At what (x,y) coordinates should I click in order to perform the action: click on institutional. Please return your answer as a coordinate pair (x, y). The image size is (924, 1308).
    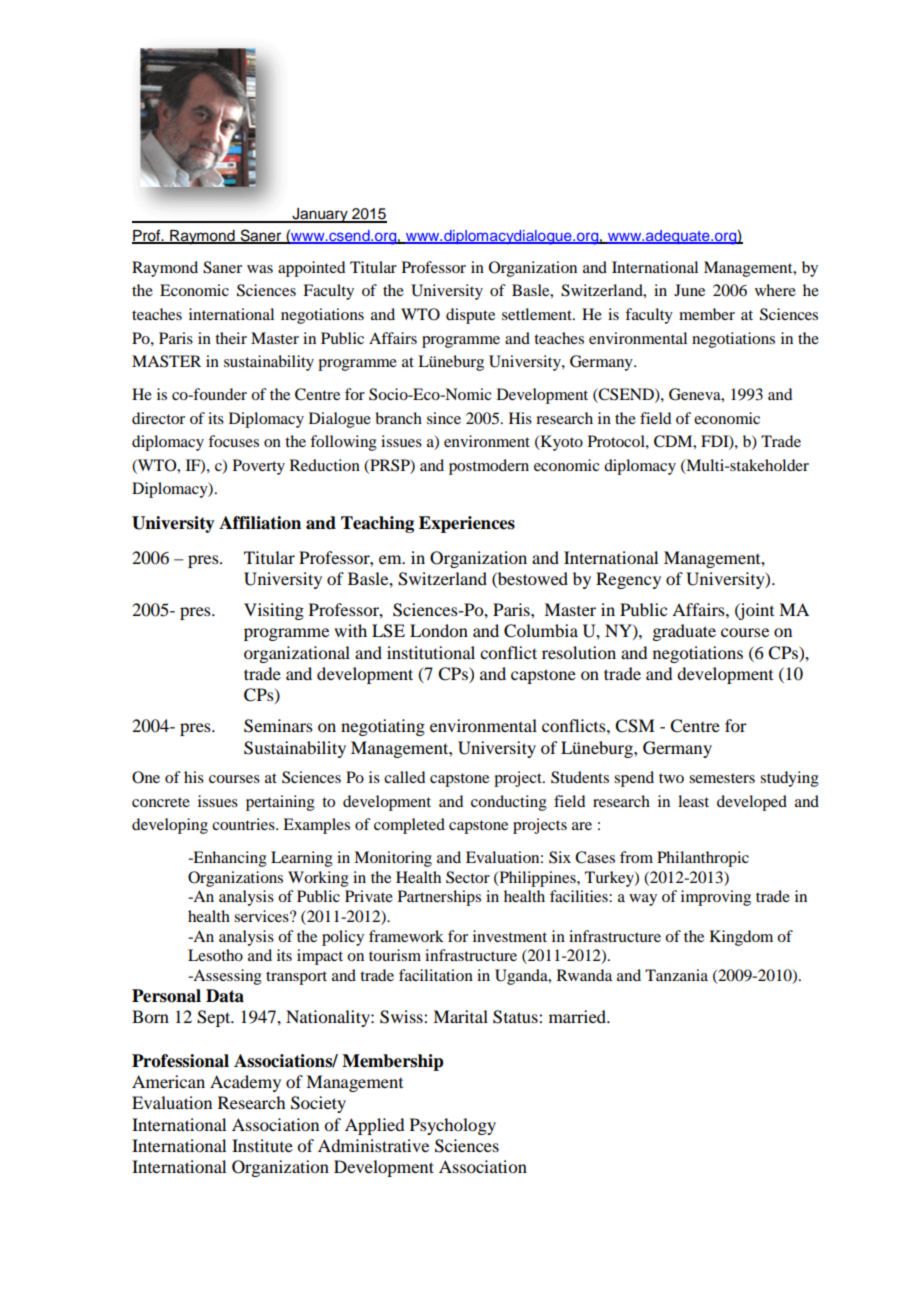
    Looking at the image, I should click on (431, 652).
